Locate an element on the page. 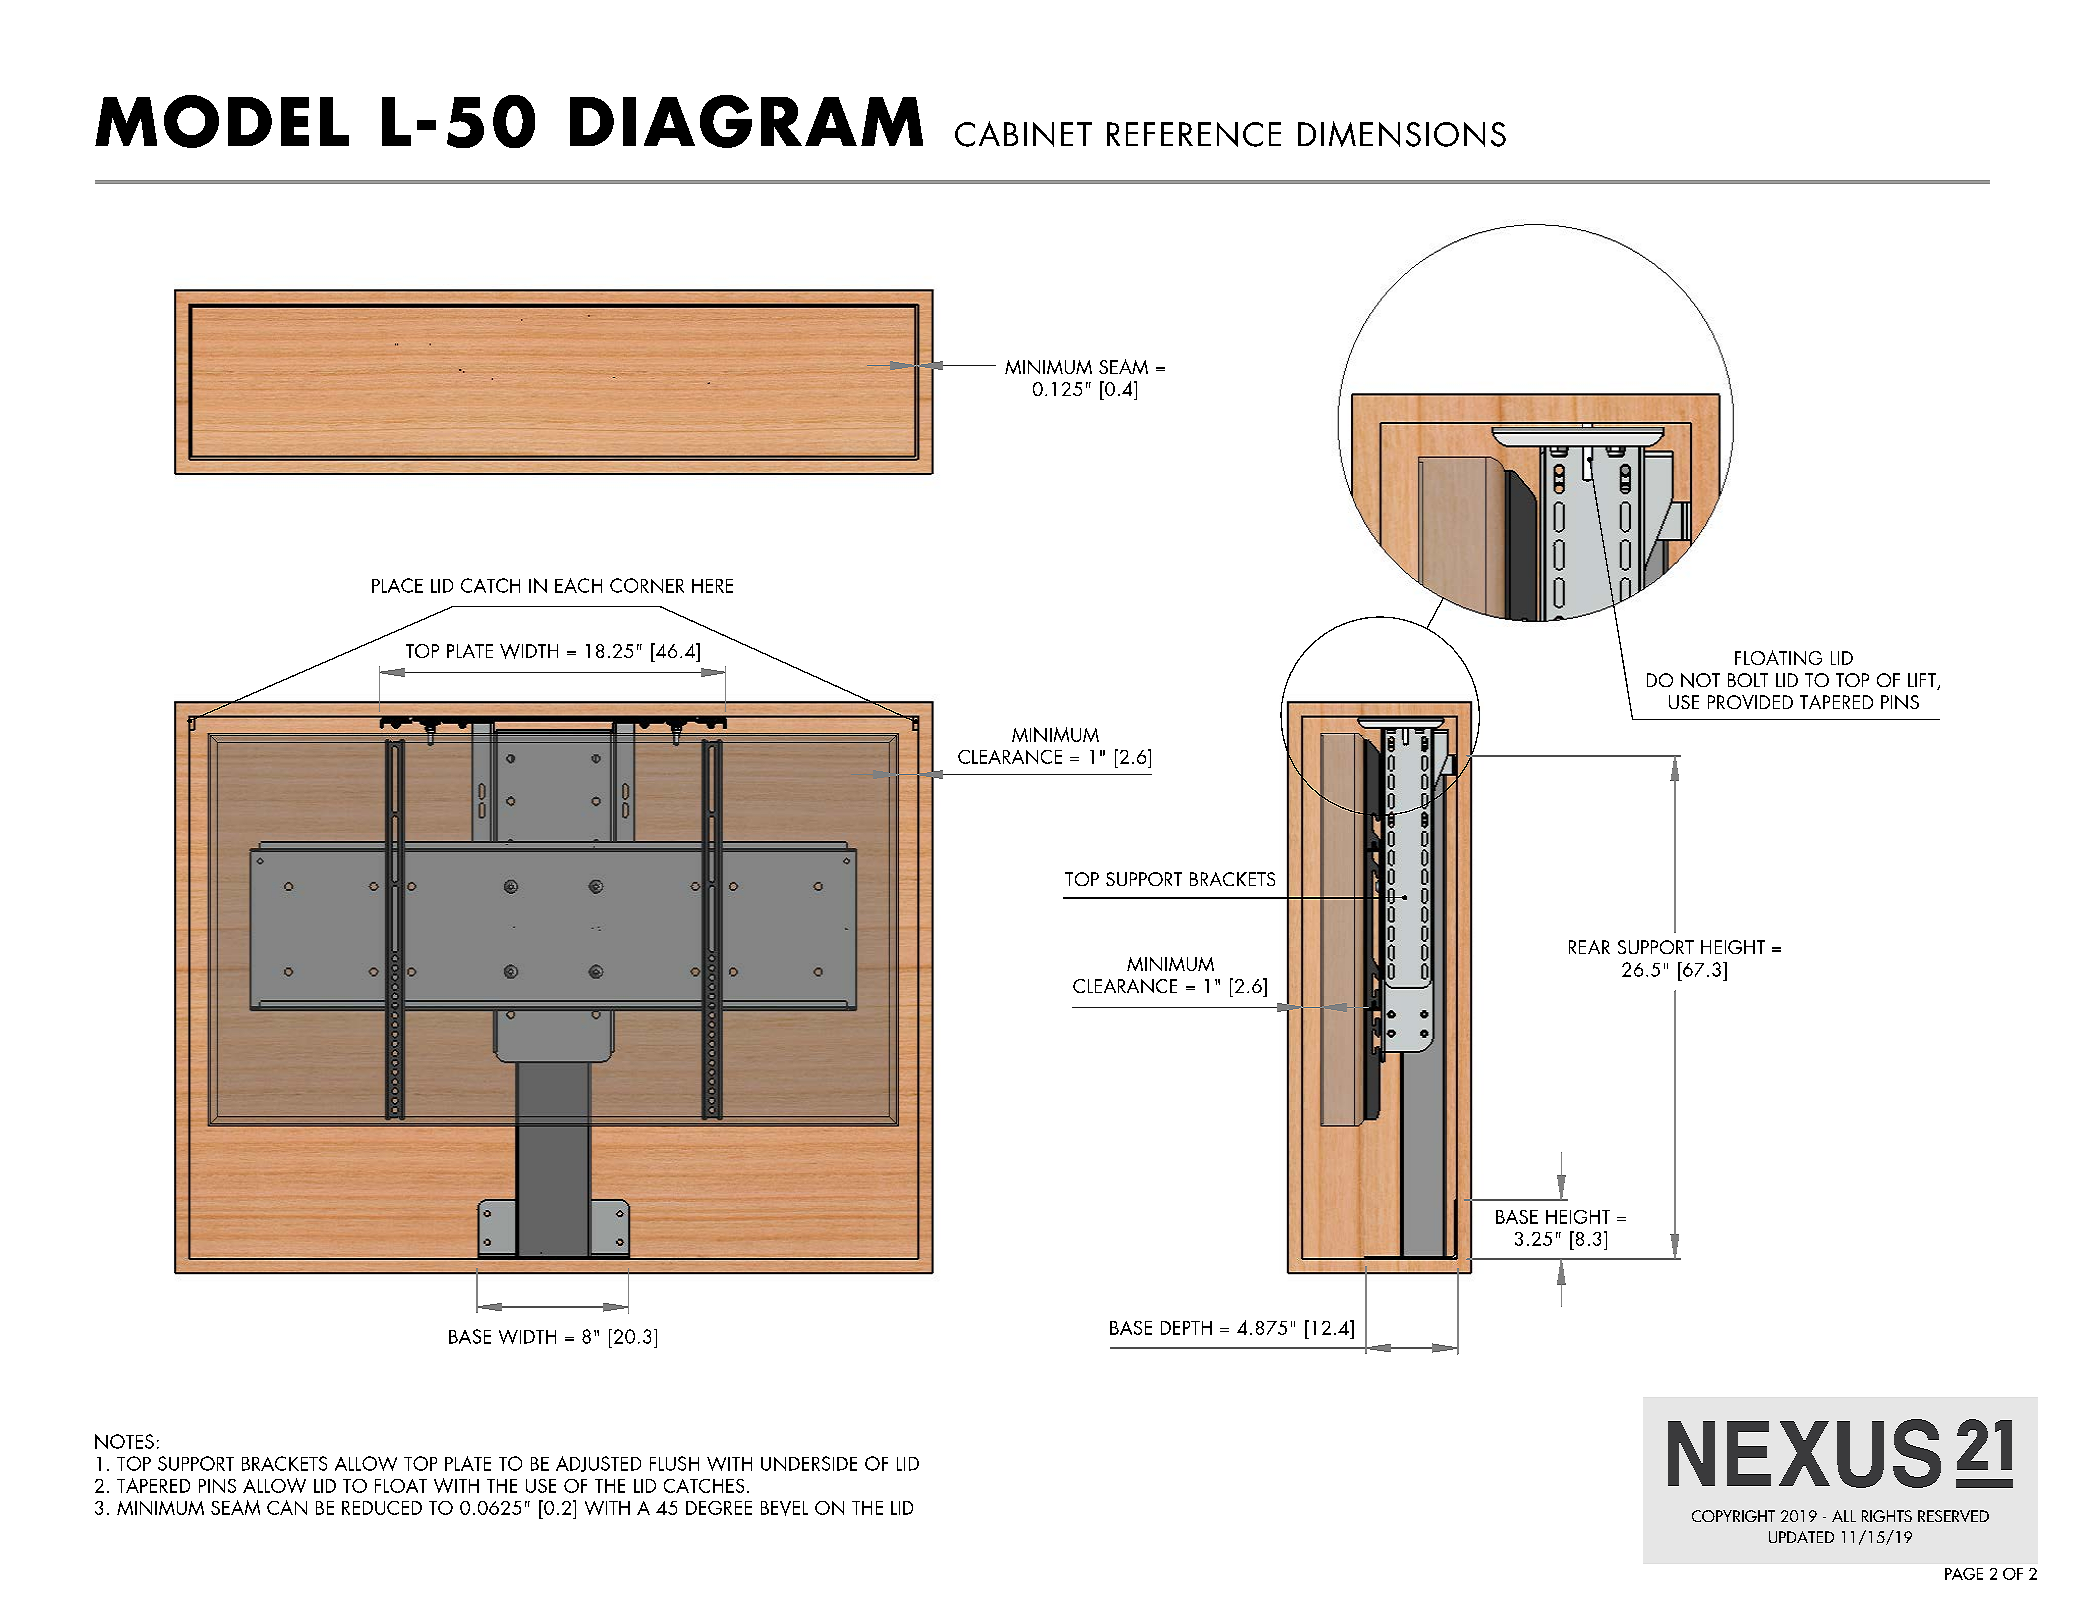 Image resolution: width=2085 pixels, height=1611 pixels. BOLT is located at coordinates (1748, 680).
